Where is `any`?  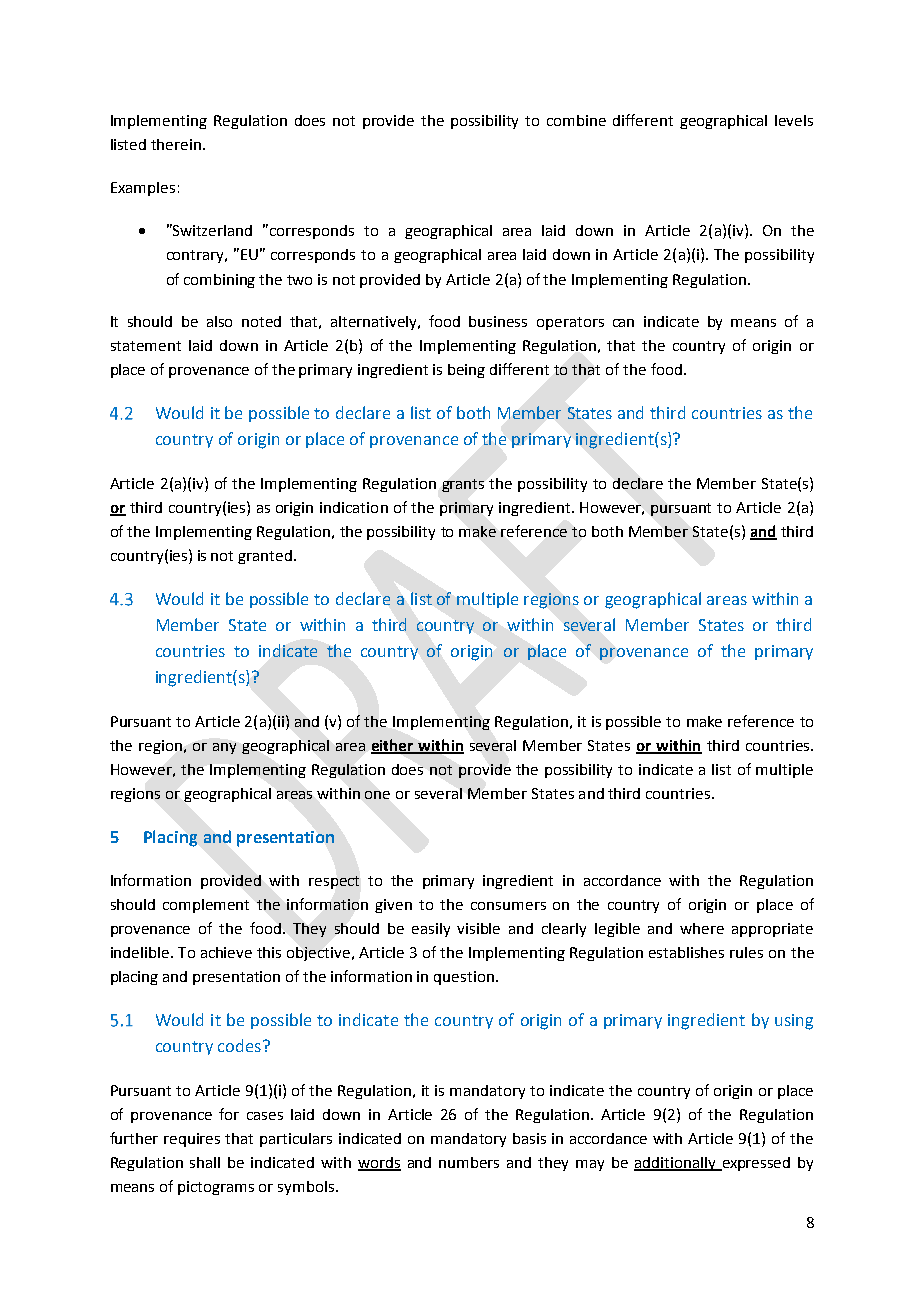 any is located at coordinates (224, 748).
